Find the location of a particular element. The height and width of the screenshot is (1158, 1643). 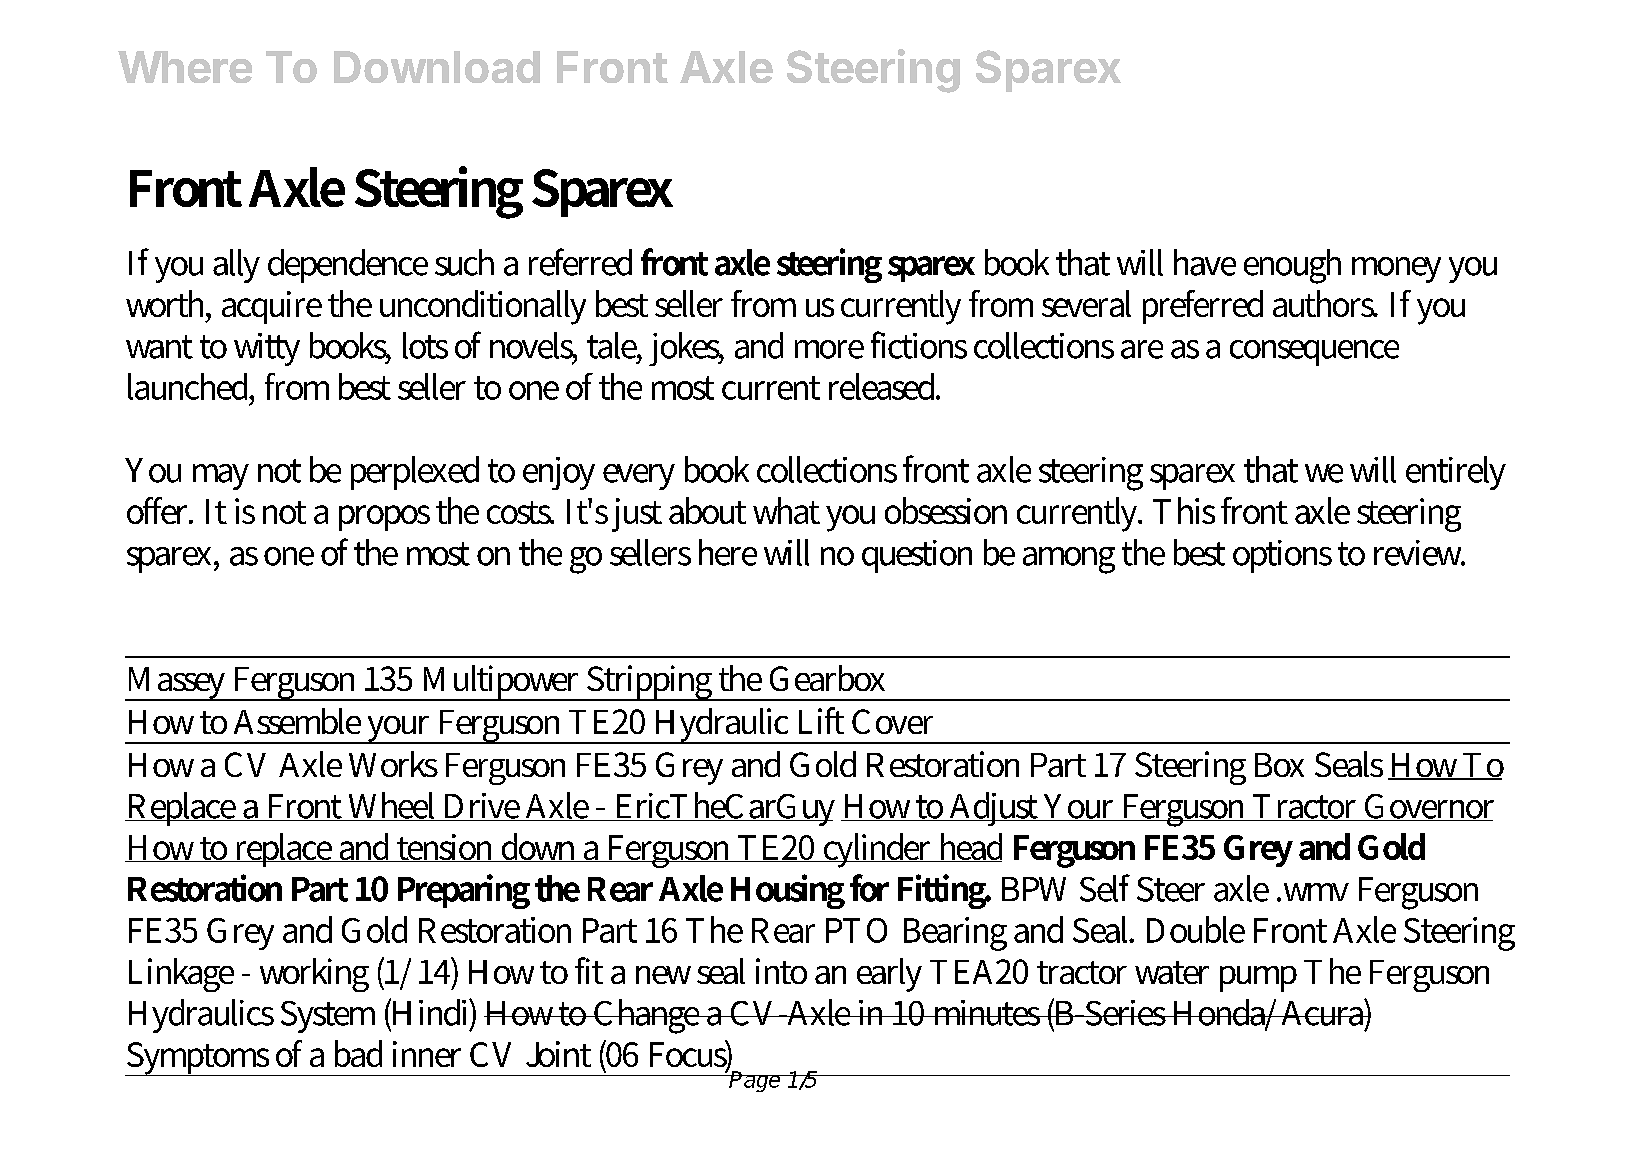

bad is located at coordinates (358, 1053).
